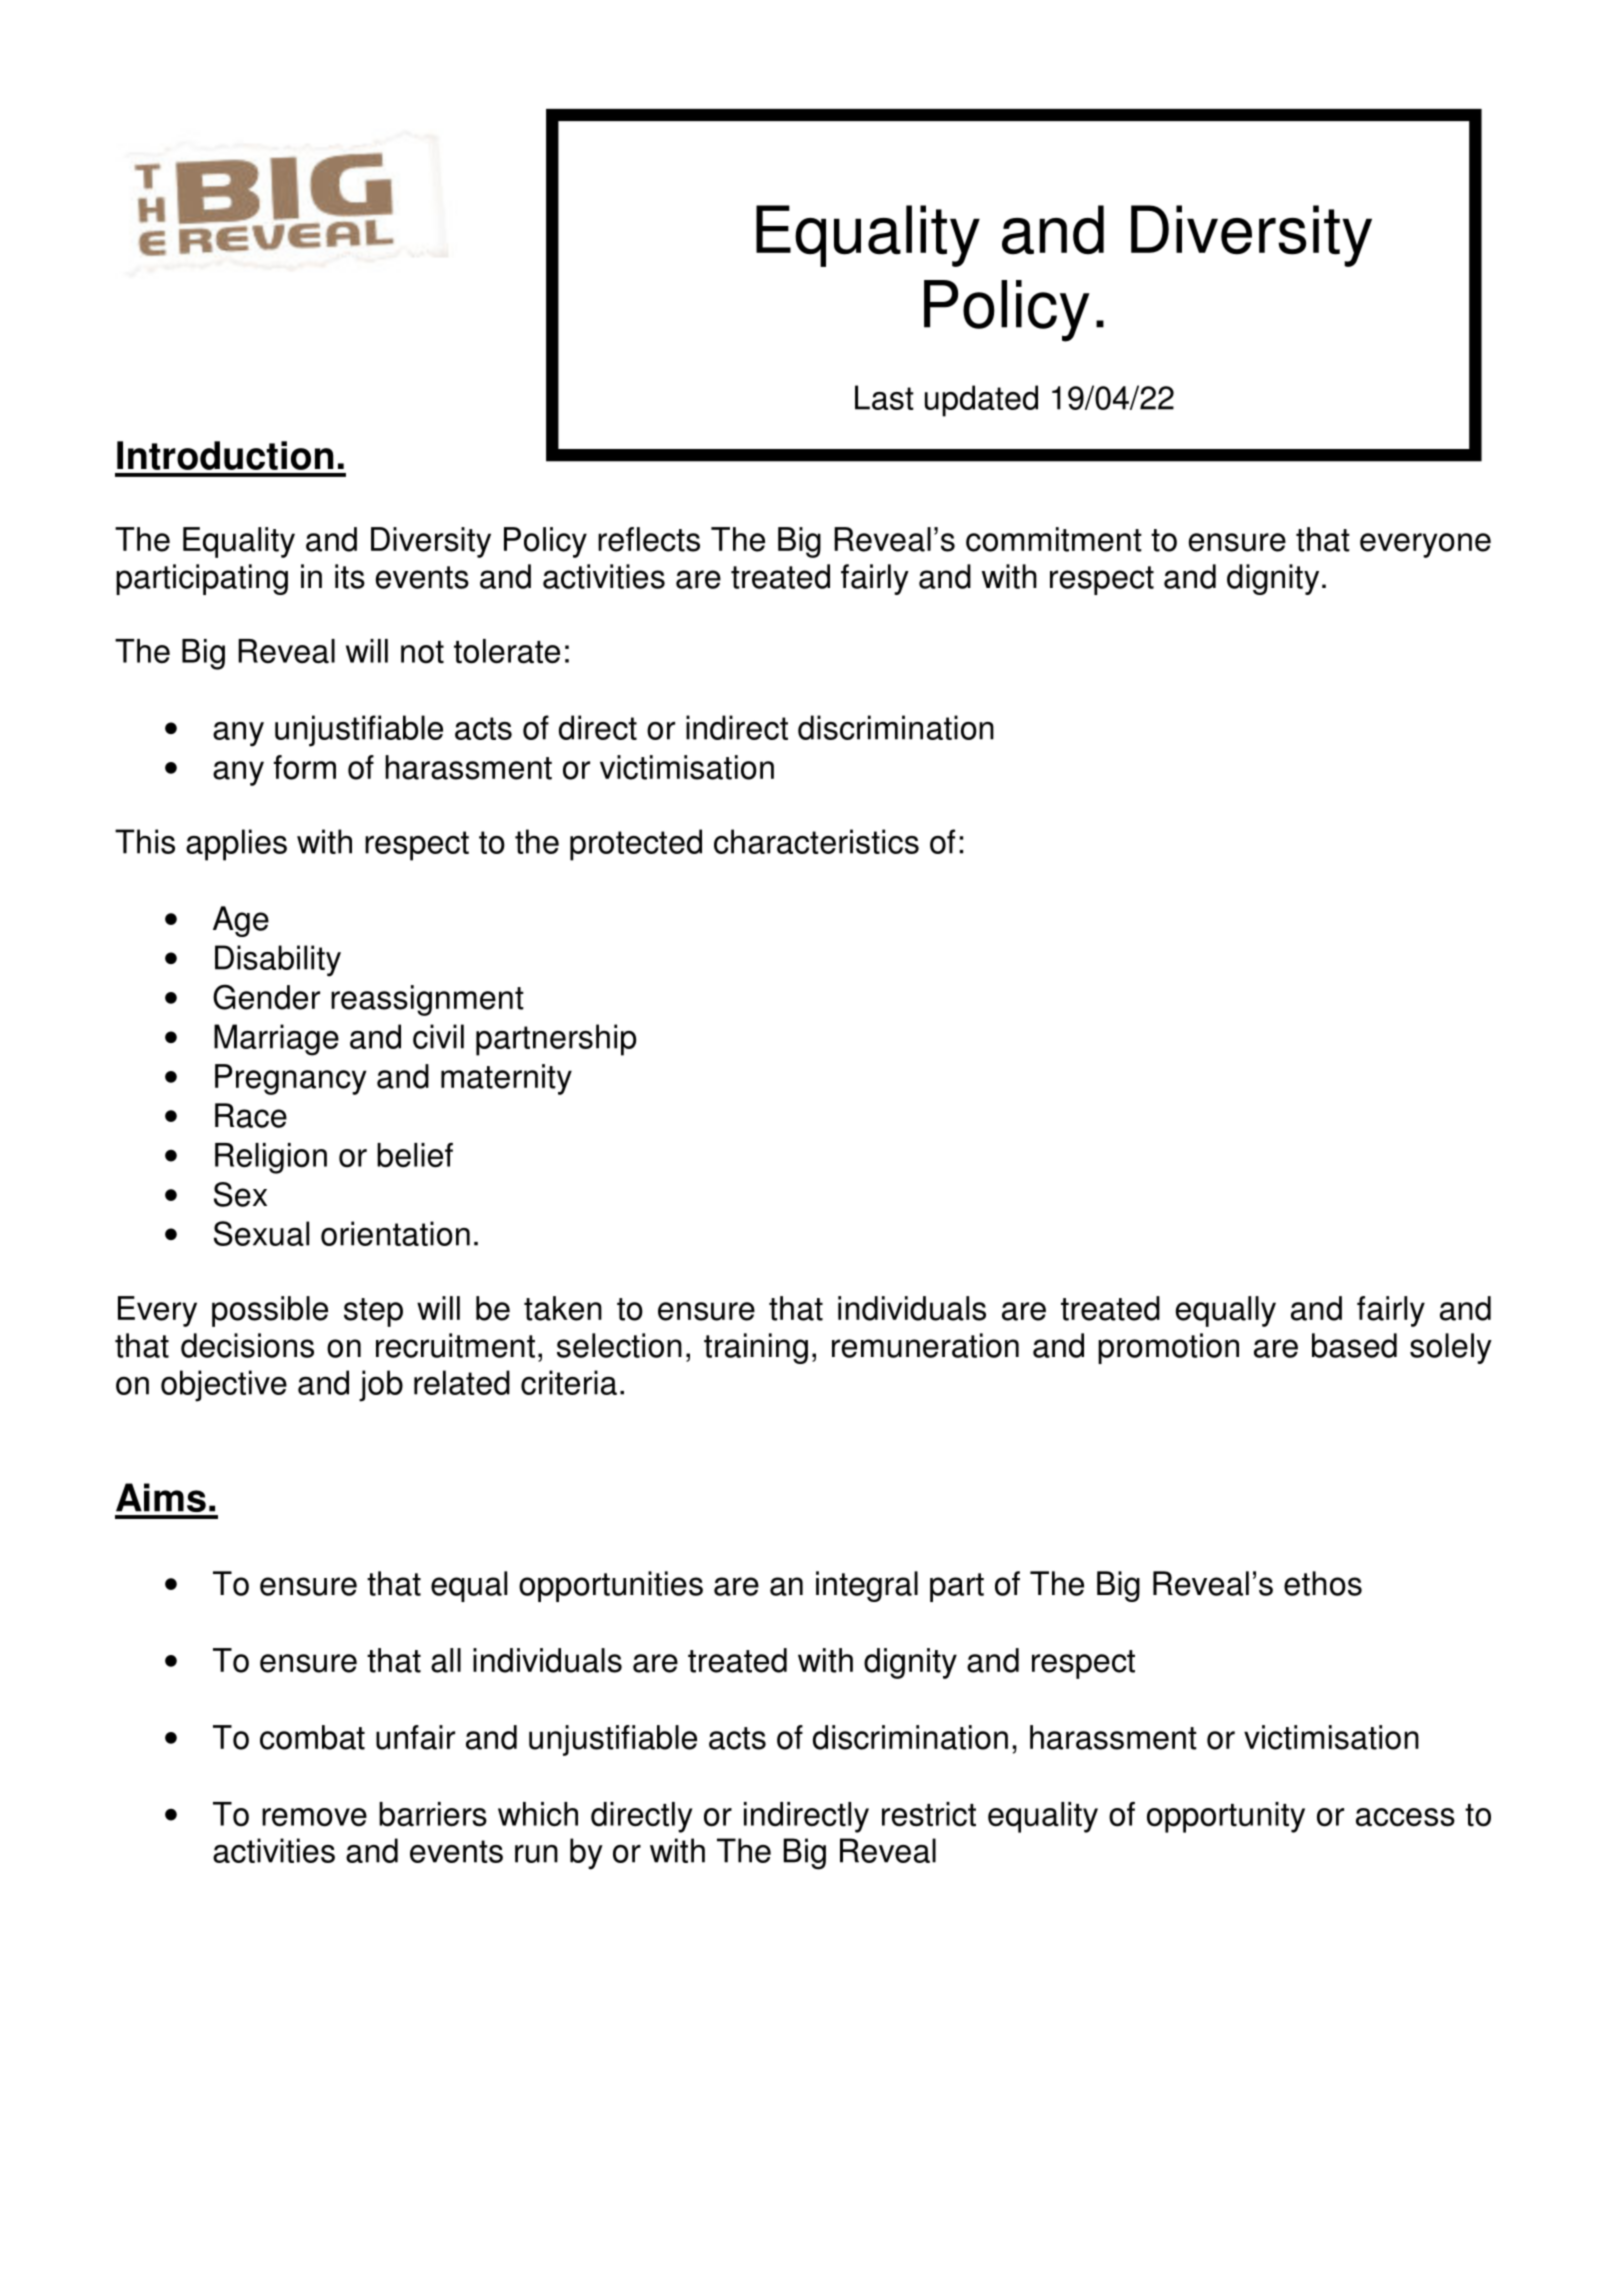 This document has height=2273, width=1606. Describe the element at coordinates (884, 397) in the document. I see `Last` at that location.
